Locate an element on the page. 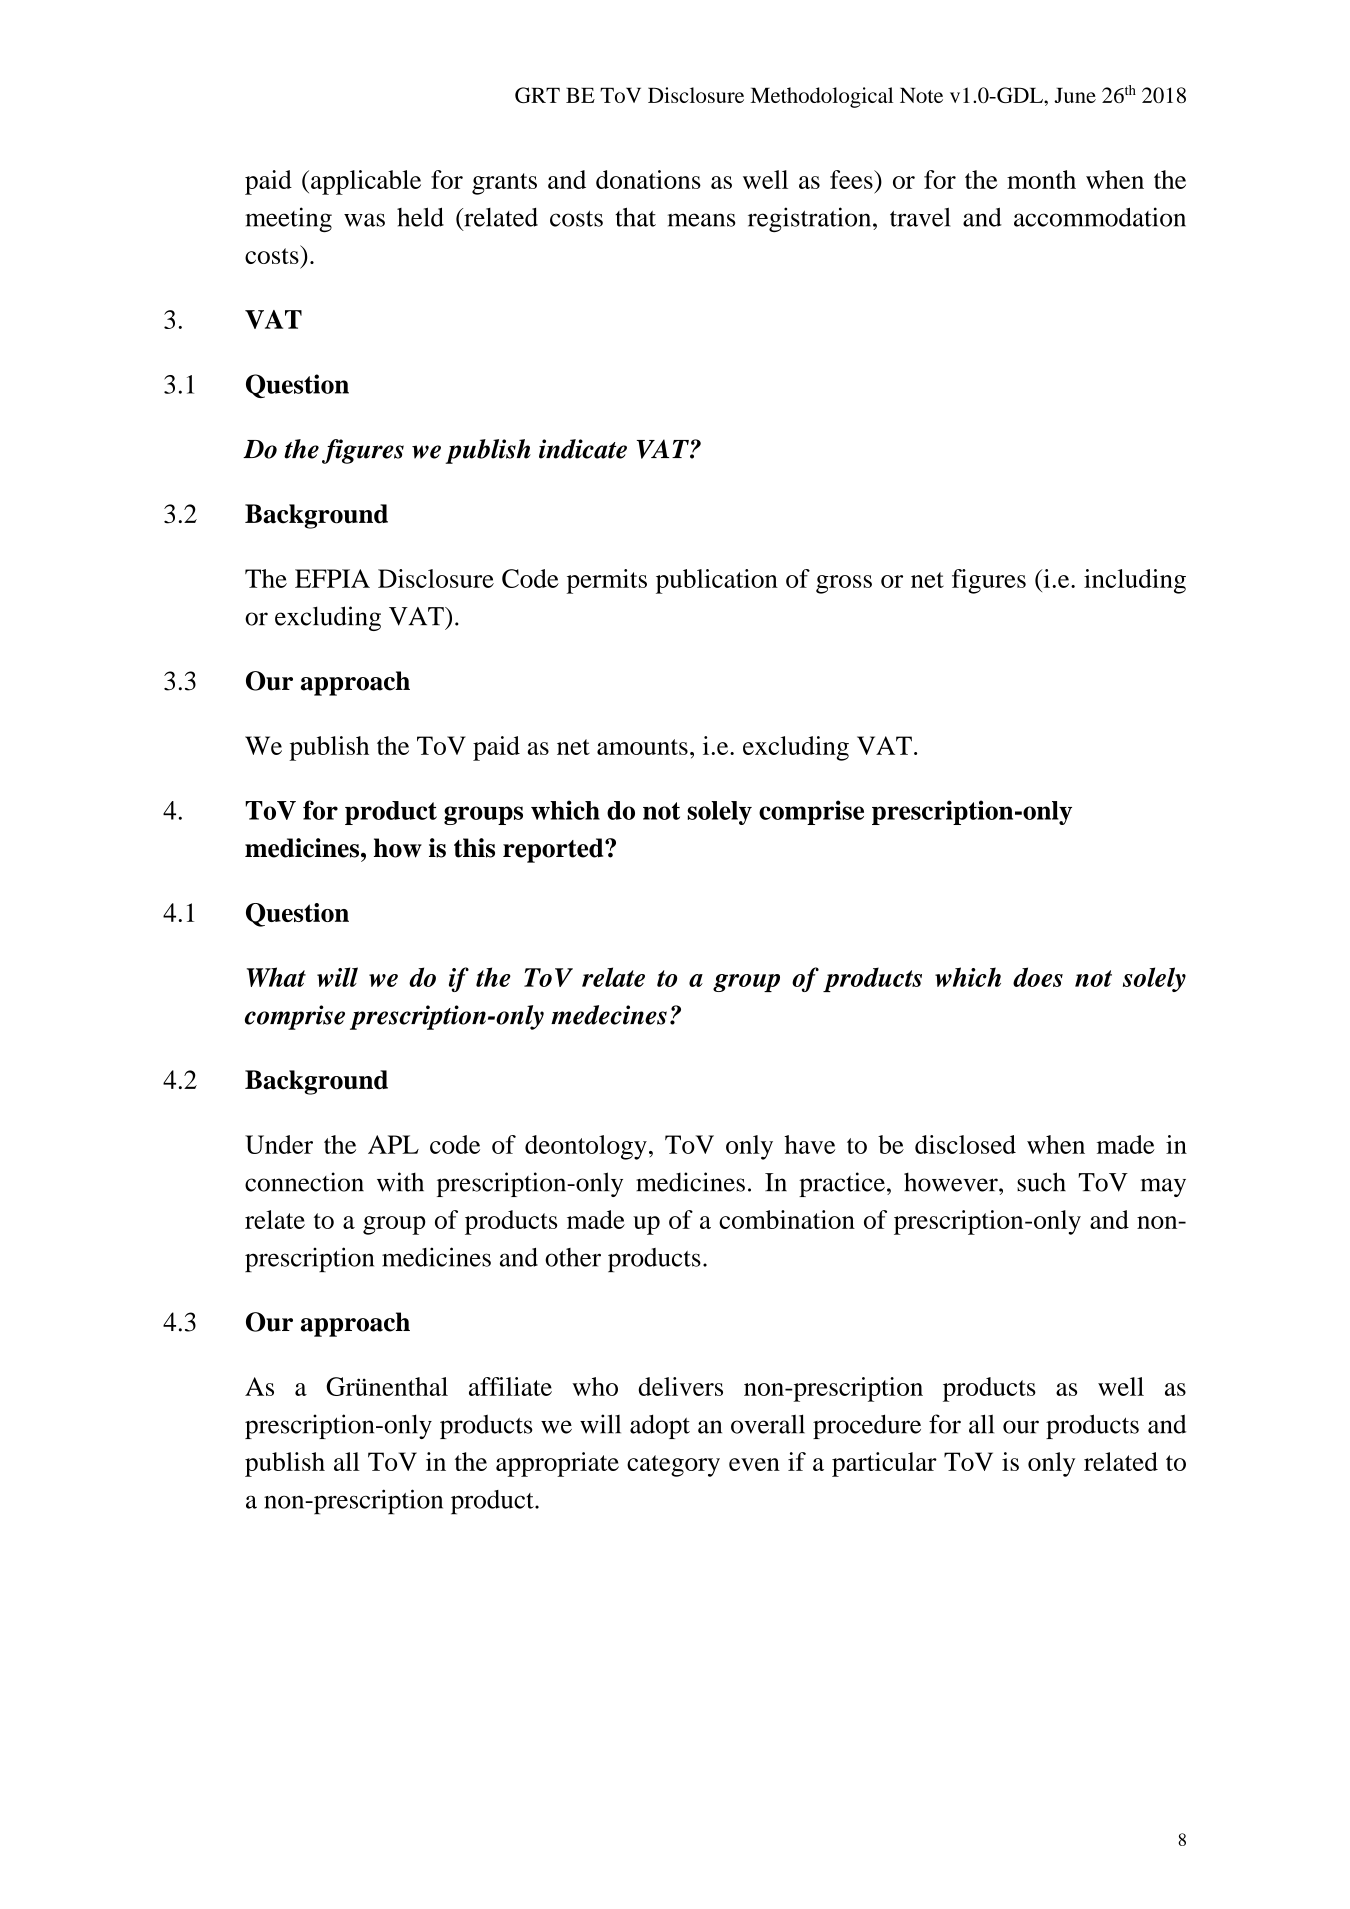 The image size is (1350, 1909). does is located at coordinates (1038, 977).
